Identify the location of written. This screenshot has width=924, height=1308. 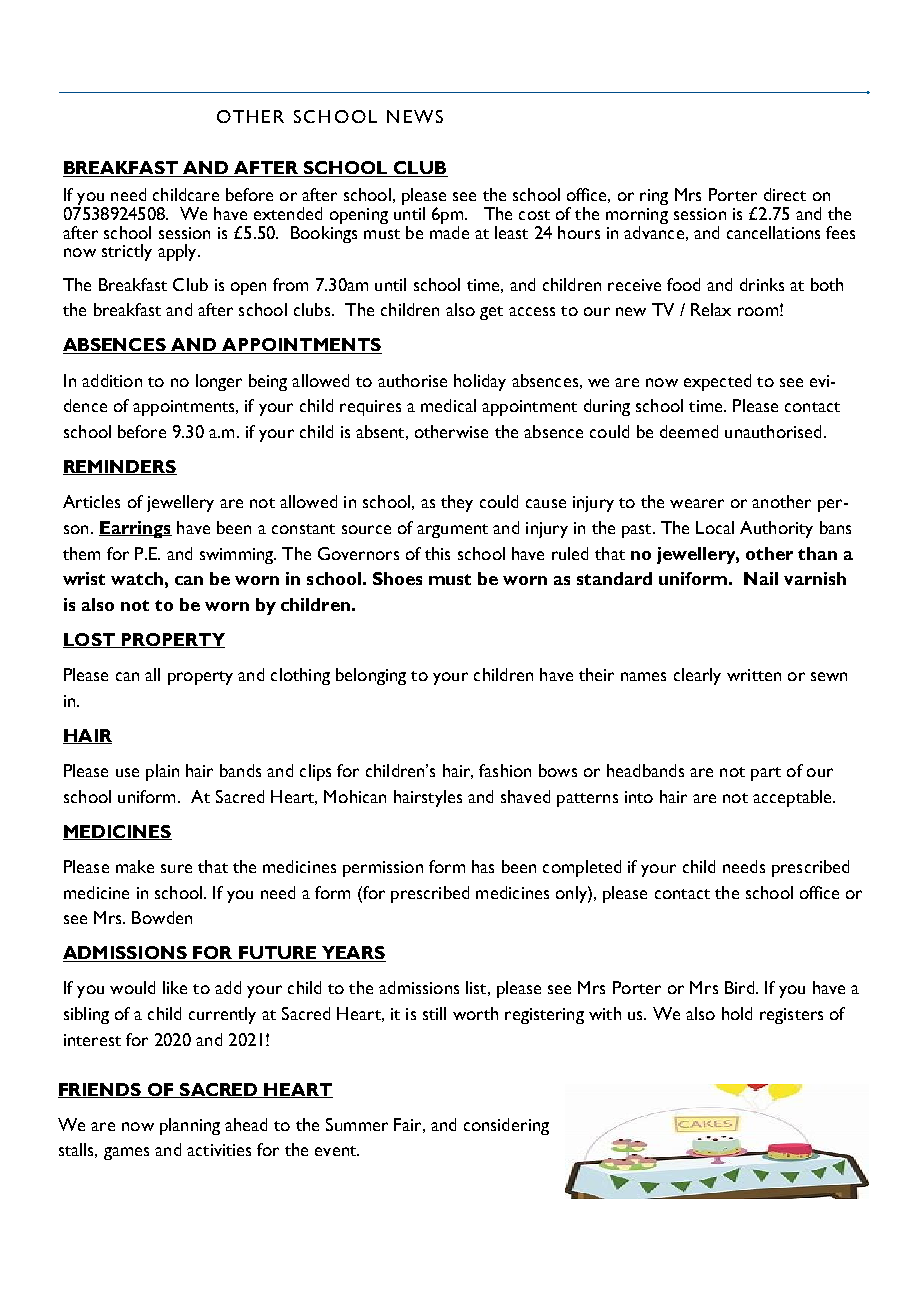
(754, 675).
